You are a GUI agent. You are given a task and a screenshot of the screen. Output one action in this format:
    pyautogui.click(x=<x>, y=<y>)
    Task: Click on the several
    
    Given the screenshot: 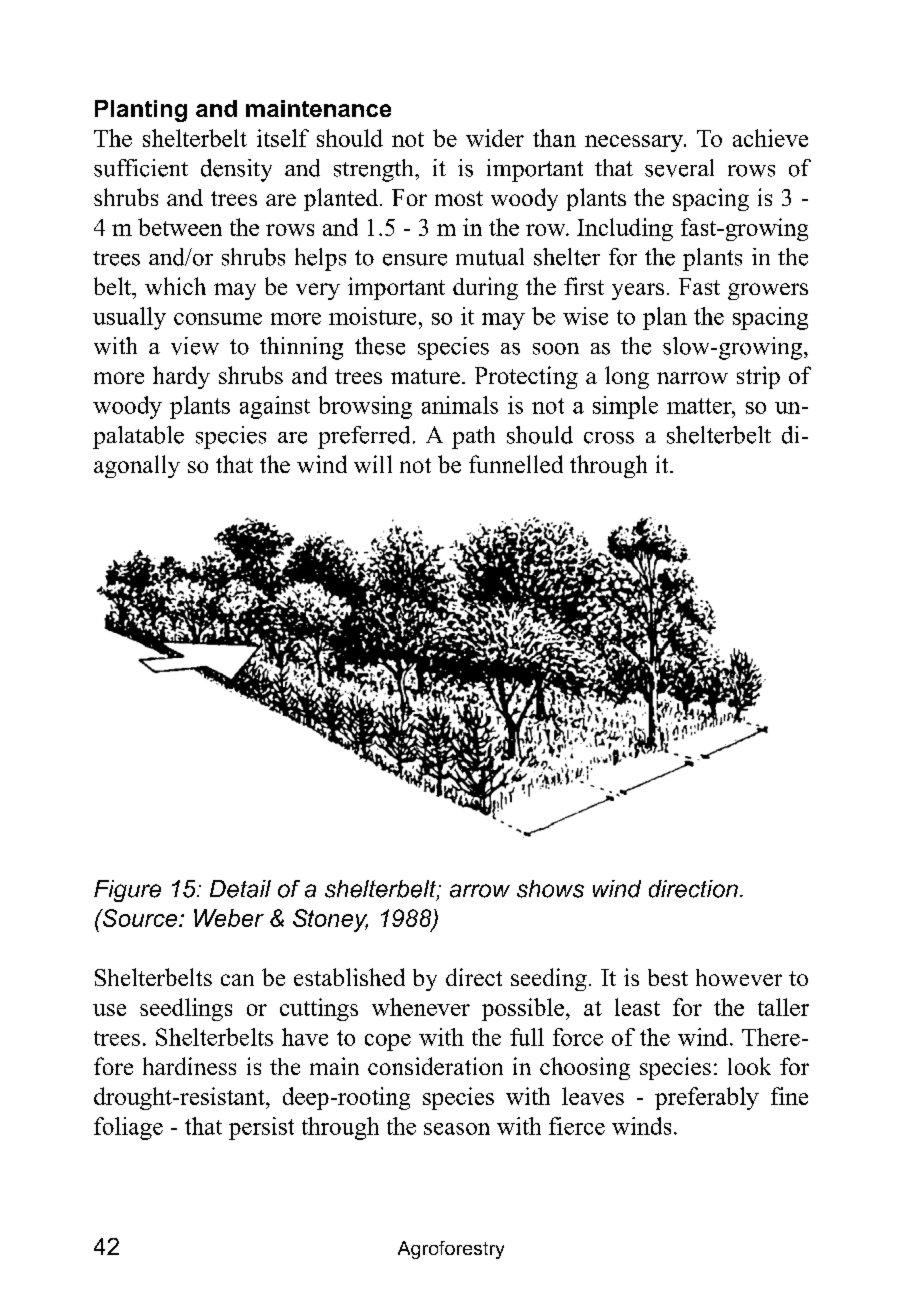 What is the action you would take?
    pyautogui.click(x=679, y=168)
